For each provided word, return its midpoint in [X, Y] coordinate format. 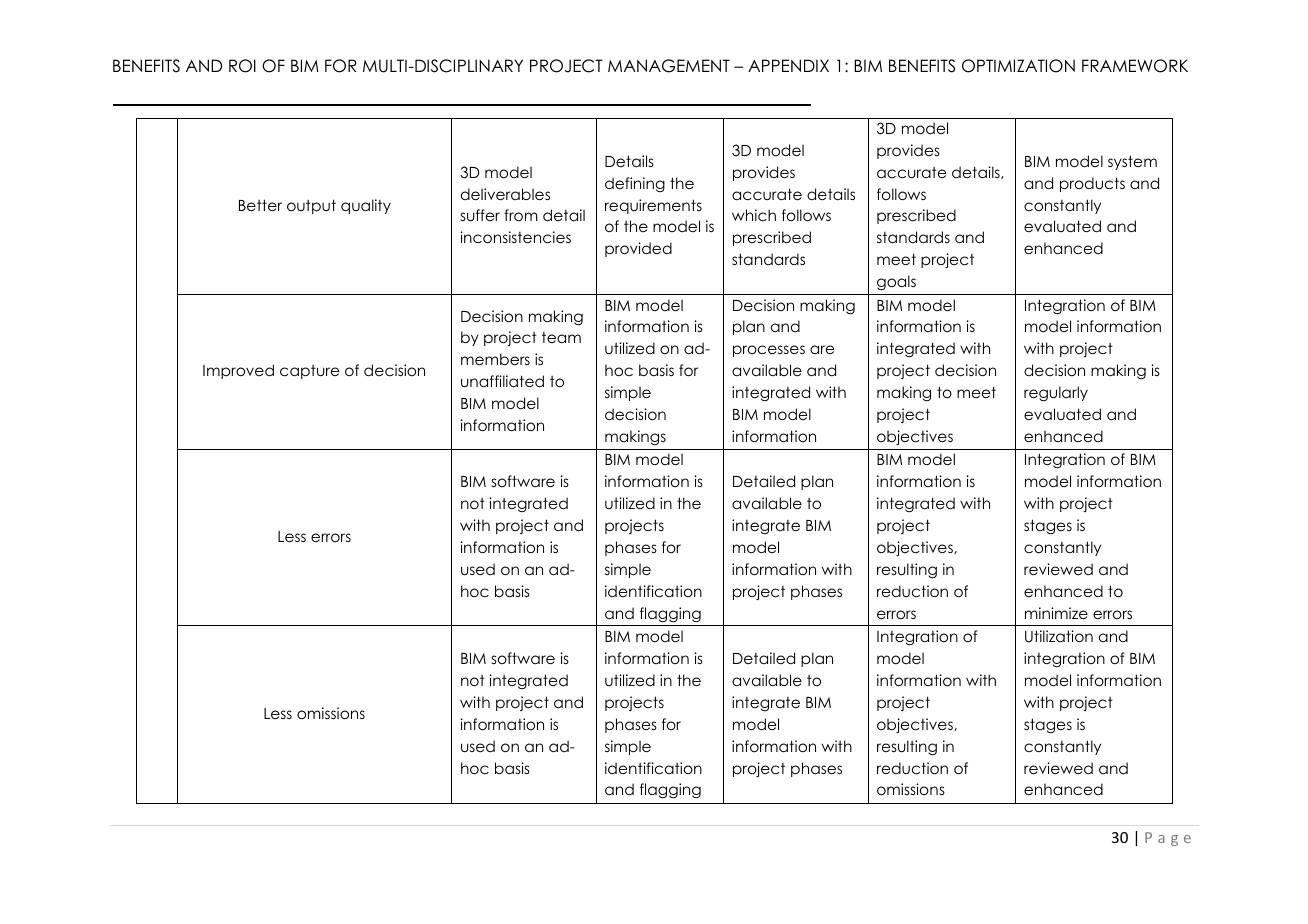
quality [366, 206]
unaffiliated [502, 381]
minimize [1056, 613]
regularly [1056, 394]
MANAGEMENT [669, 66]
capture [309, 372]
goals [896, 283]
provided [638, 249]
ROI [242, 66]
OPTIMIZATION [1018, 66]
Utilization [1059, 636]
